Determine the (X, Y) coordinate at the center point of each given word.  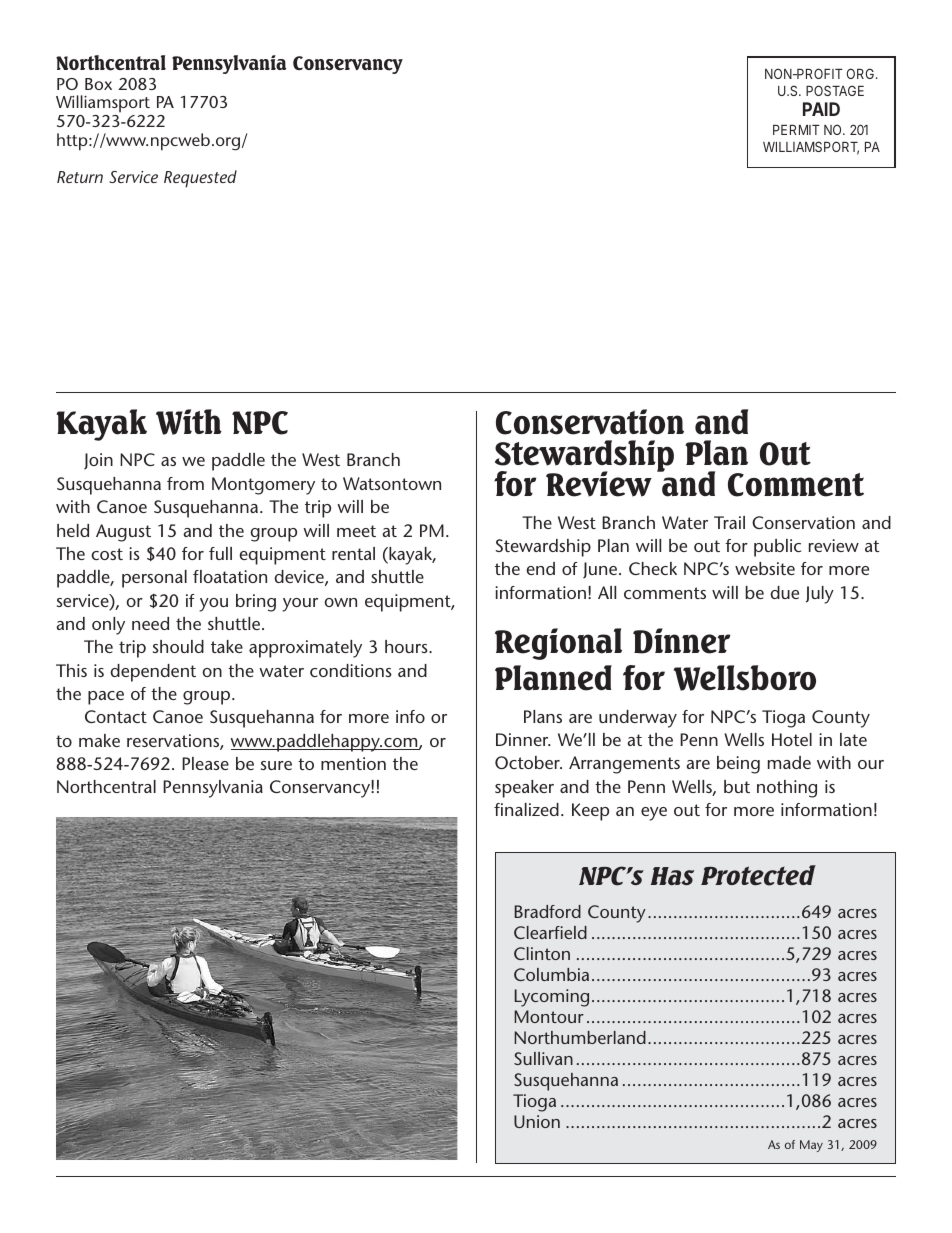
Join (98, 461)
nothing (787, 789)
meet (356, 531)
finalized (526, 809)
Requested (200, 179)
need (150, 623)
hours (407, 646)
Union (537, 1121)
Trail (729, 522)
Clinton (542, 953)
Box (98, 84)
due (784, 592)
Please (205, 763)
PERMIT (796, 130)
